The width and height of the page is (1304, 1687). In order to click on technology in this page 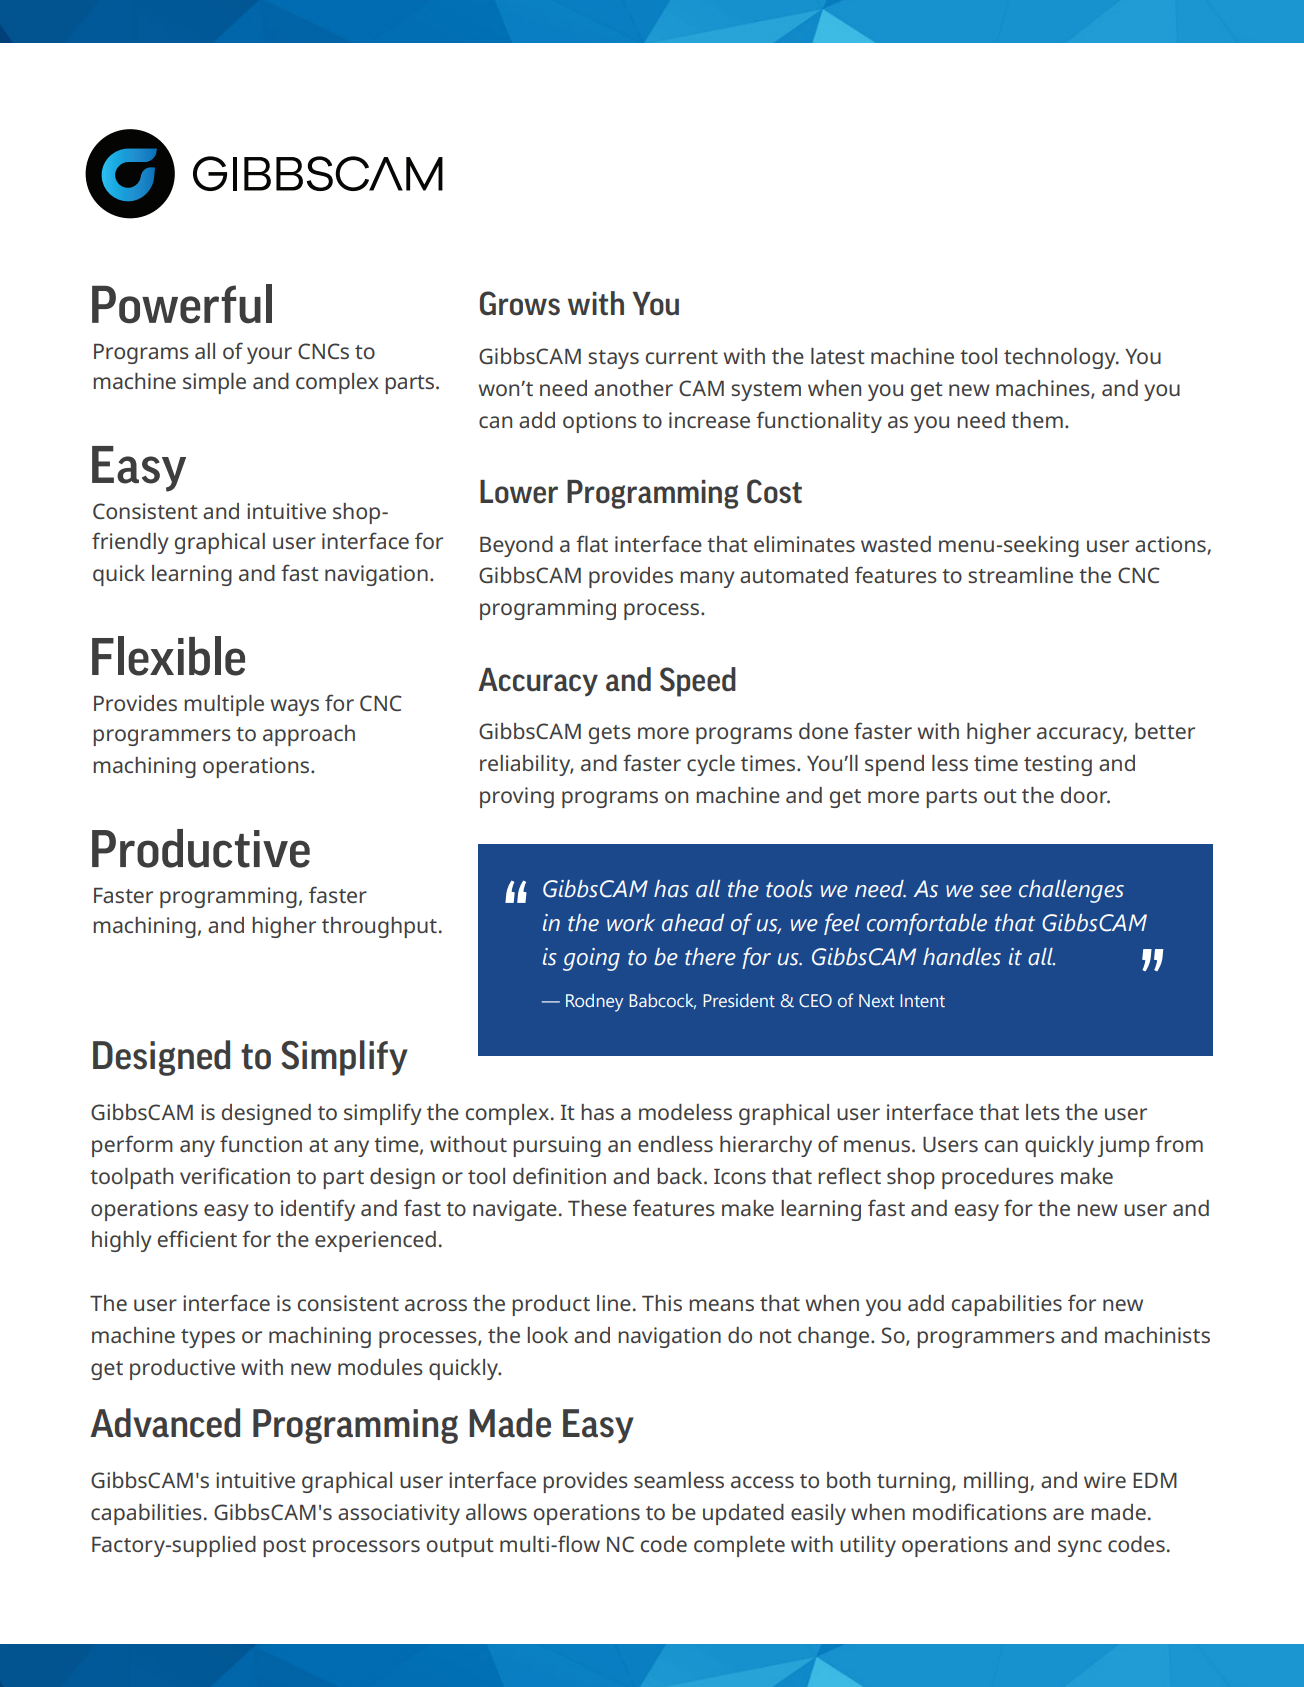, I will do `click(1061, 358)`.
